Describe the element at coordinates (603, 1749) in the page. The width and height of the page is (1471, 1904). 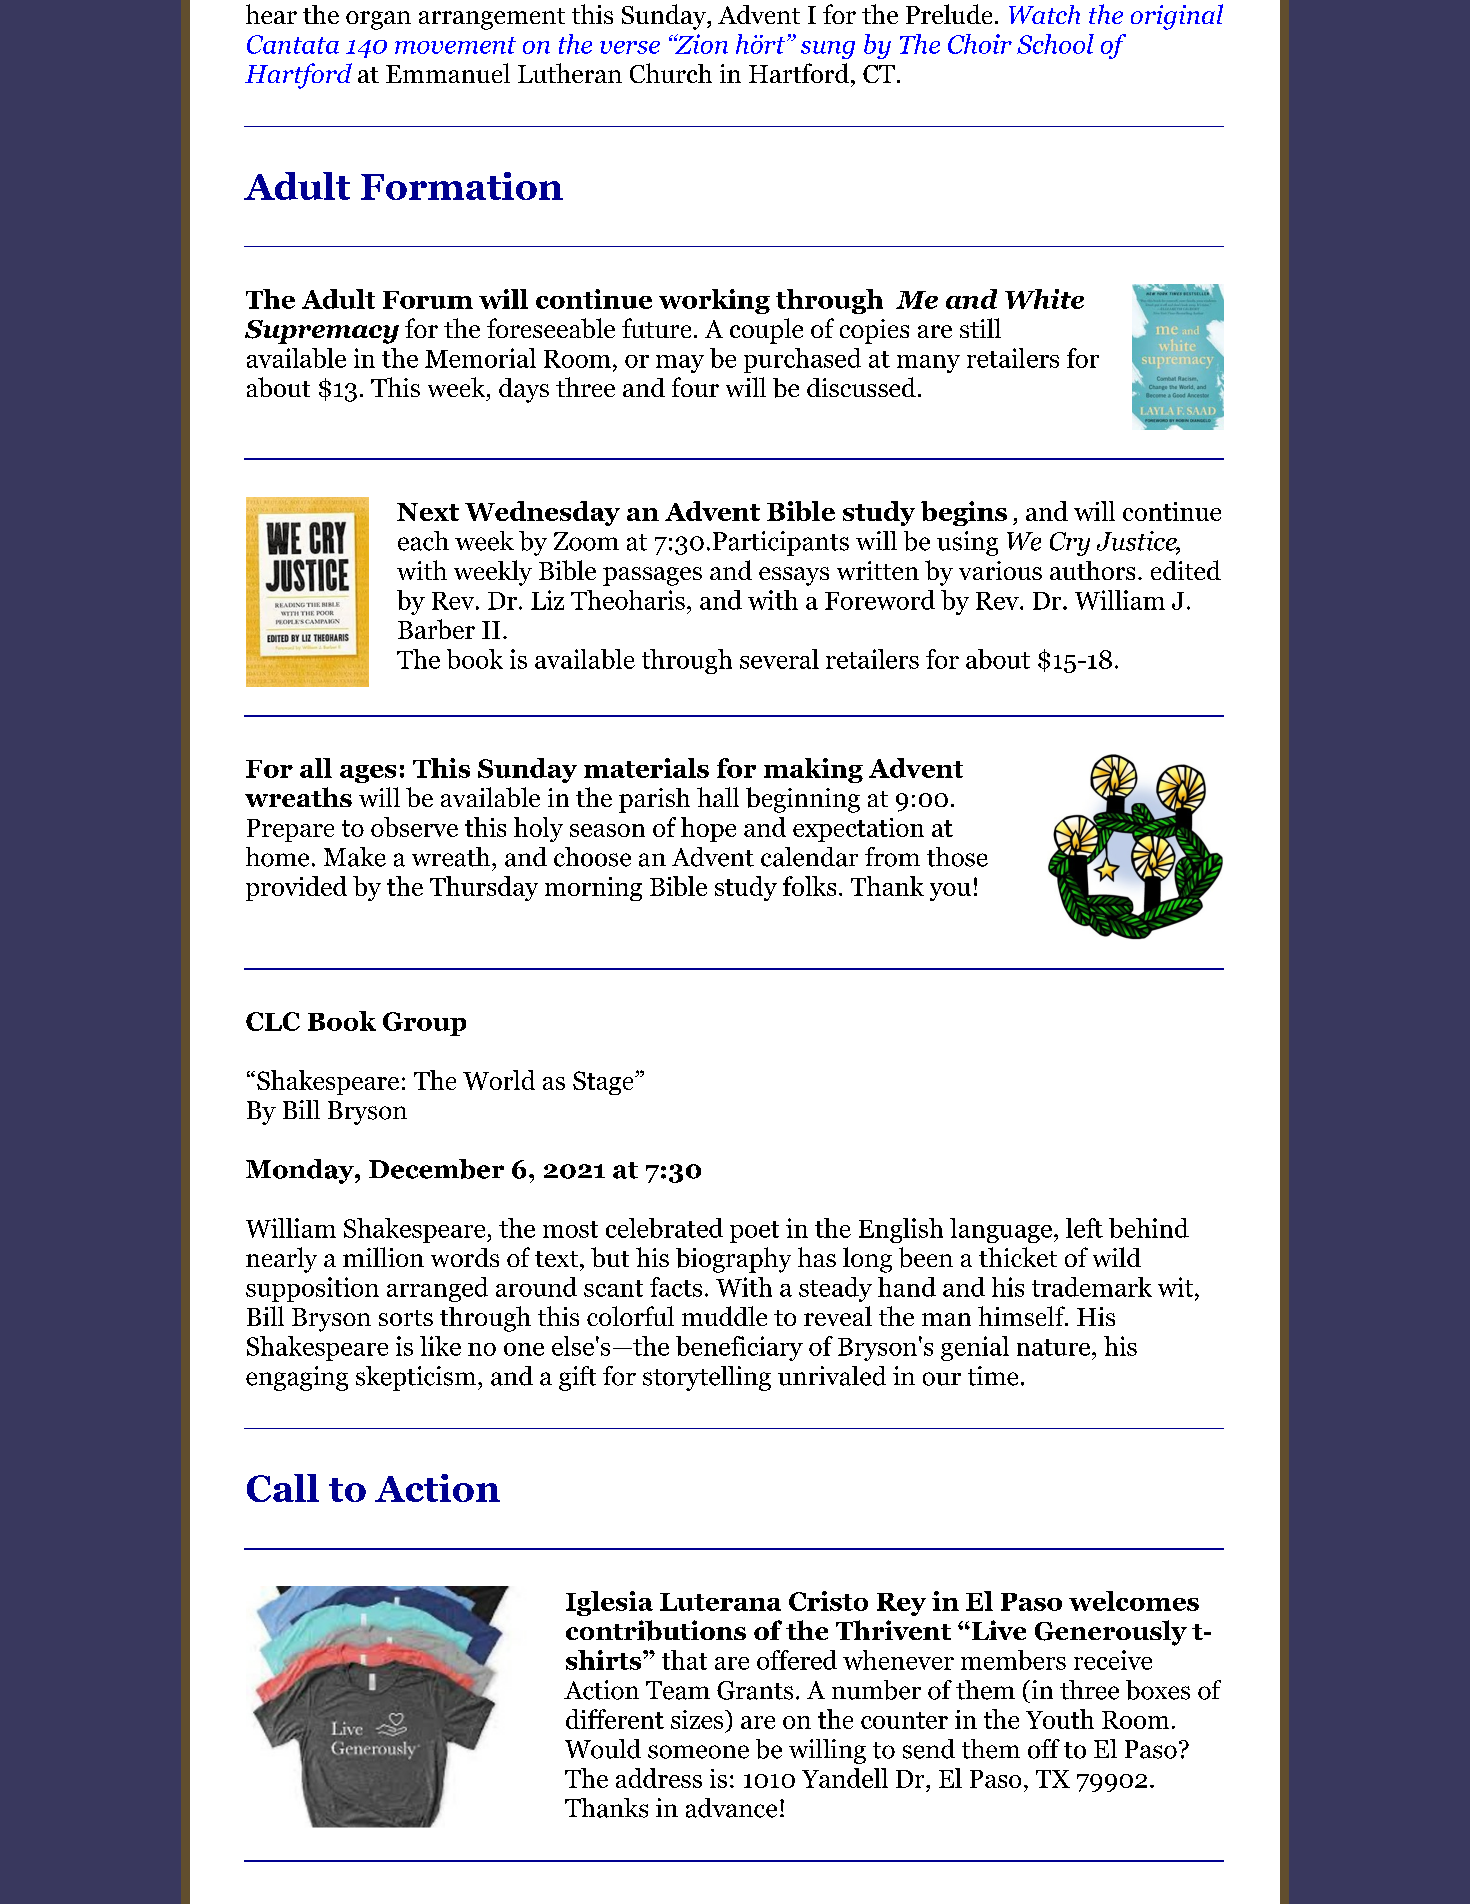
I see `Would` at that location.
